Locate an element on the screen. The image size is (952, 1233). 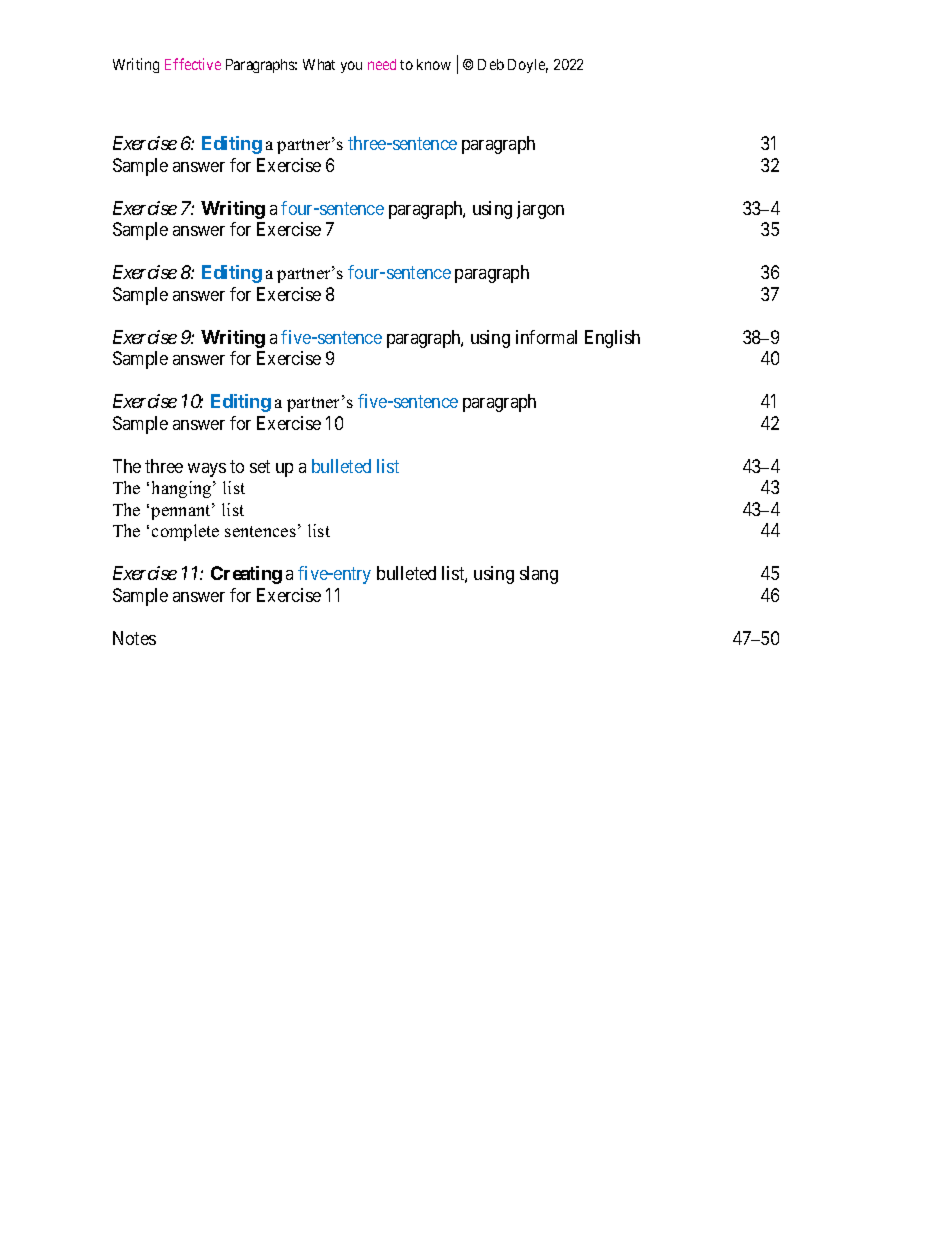
need is located at coordinates (382, 64).
